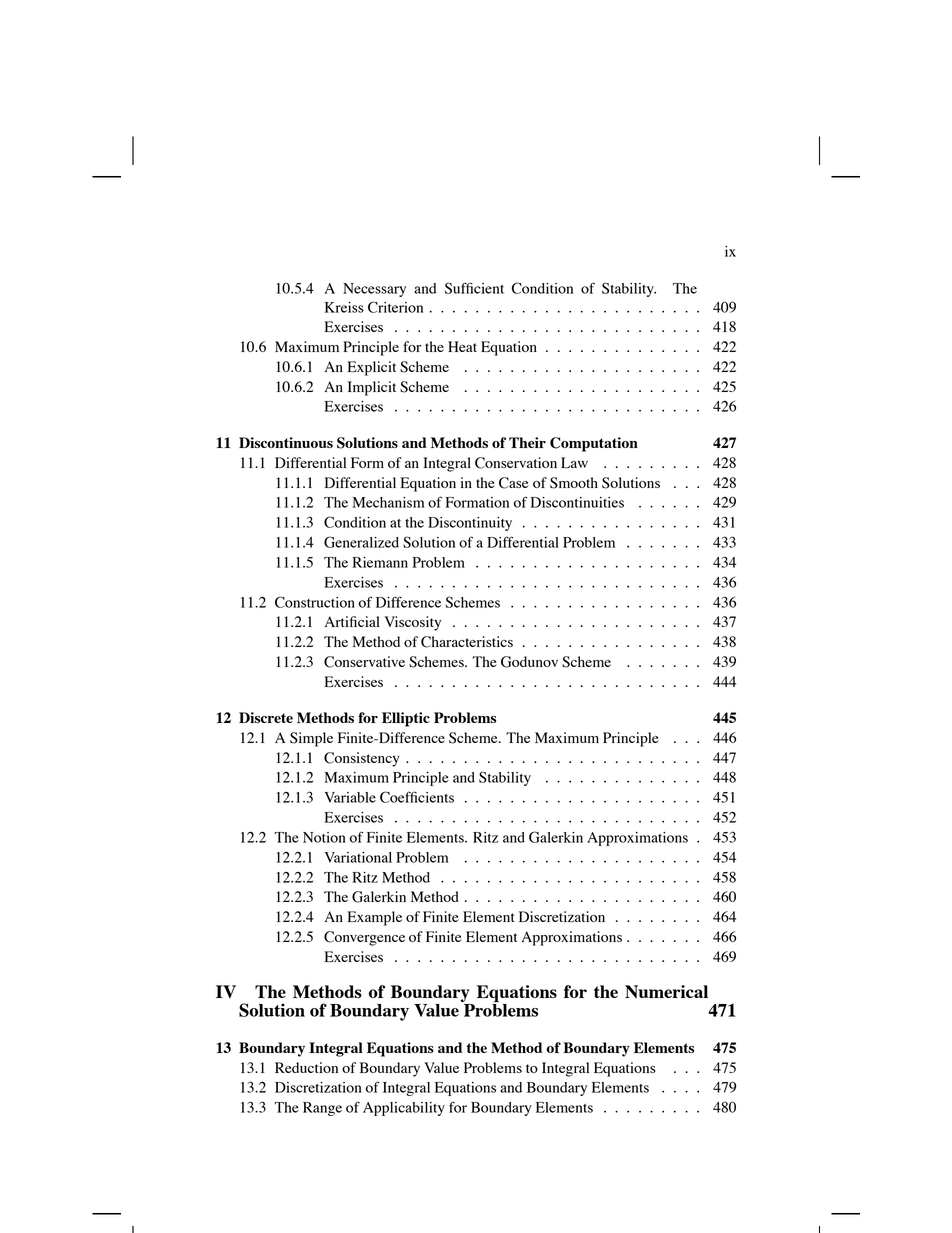  Describe the element at coordinates (404, 1109) in the screenshot. I see `Applicability` at that location.
